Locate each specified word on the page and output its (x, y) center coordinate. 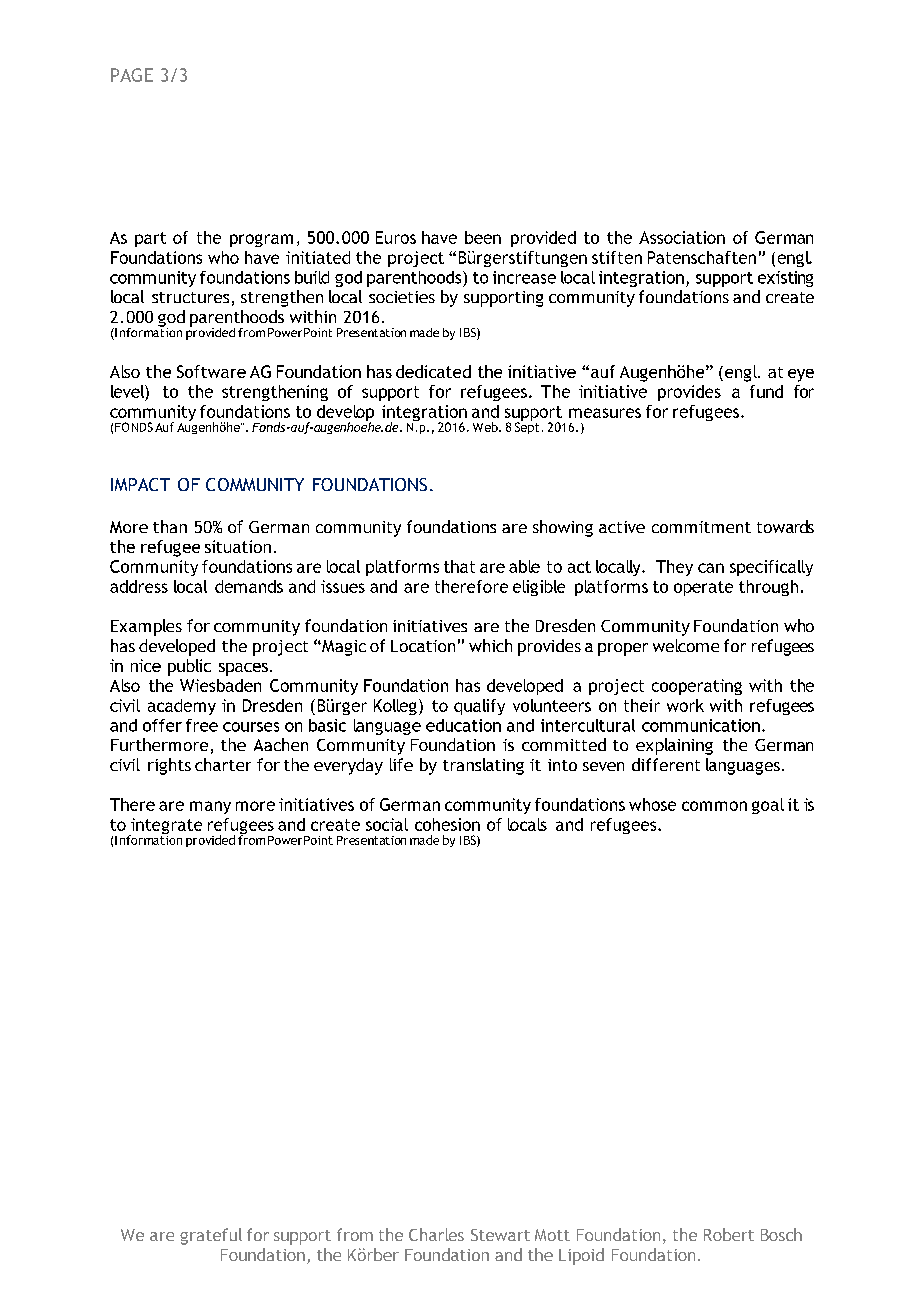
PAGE (132, 75)
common (714, 806)
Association (682, 237)
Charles (436, 1234)
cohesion (447, 824)
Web (486, 427)
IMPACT (140, 484)
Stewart (500, 1235)
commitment (701, 527)
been (483, 237)
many (210, 807)
